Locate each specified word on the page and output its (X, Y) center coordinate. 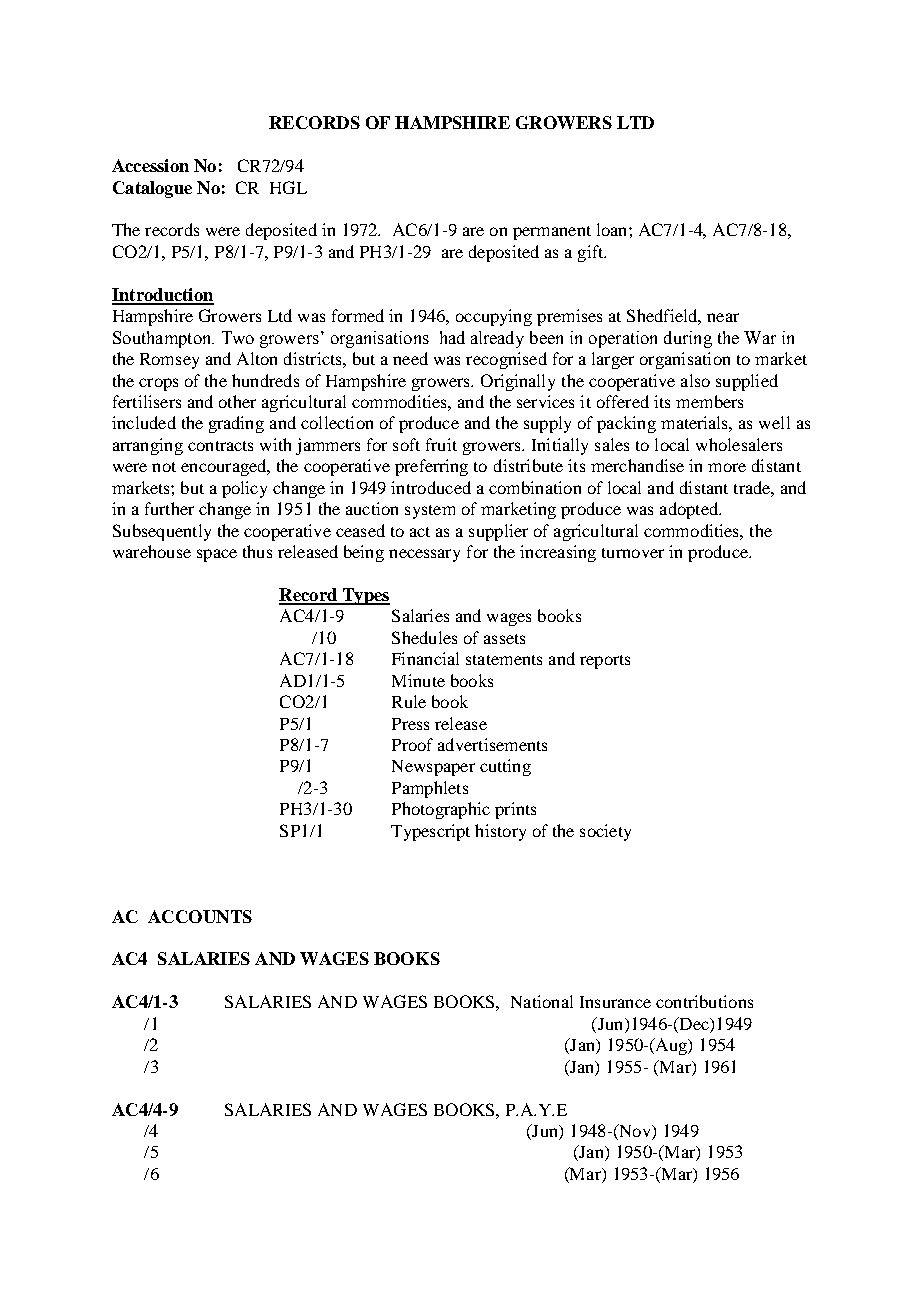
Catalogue (152, 189)
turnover (633, 553)
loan (613, 229)
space (217, 555)
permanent (552, 233)
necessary (424, 555)
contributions (704, 1001)
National (542, 1001)
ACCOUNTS (200, 916)
